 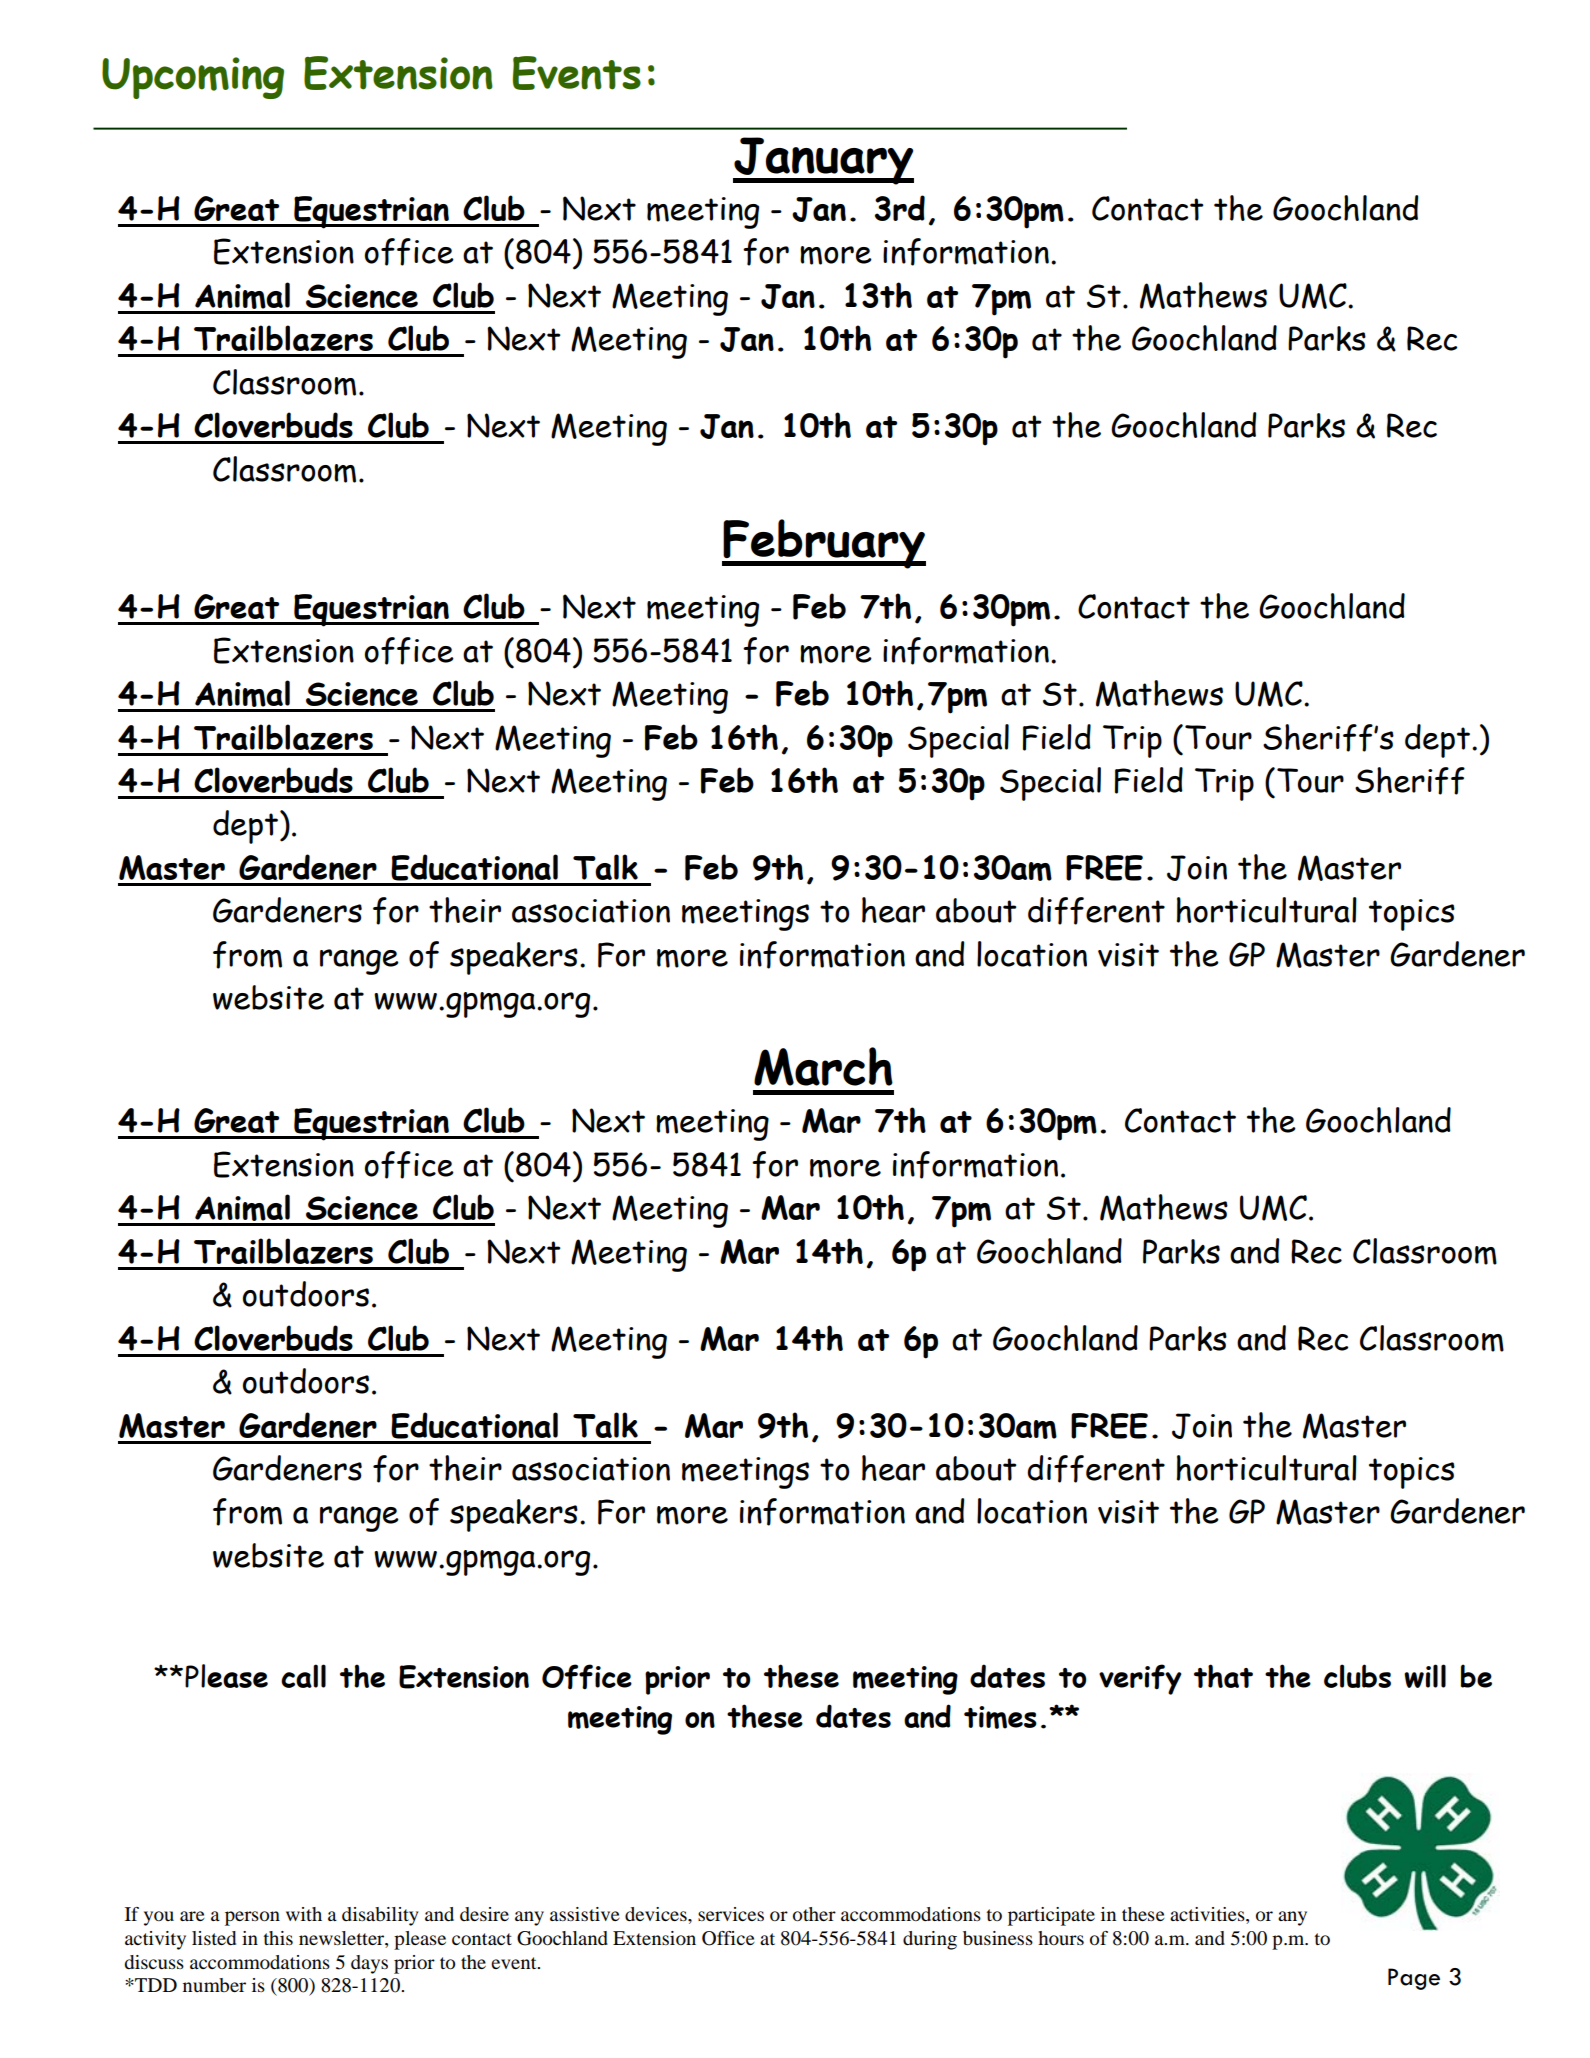 What do you see at coordinates (1208, 1914) in the page?
I see `activities` at bounding box center [1208, 1914].
